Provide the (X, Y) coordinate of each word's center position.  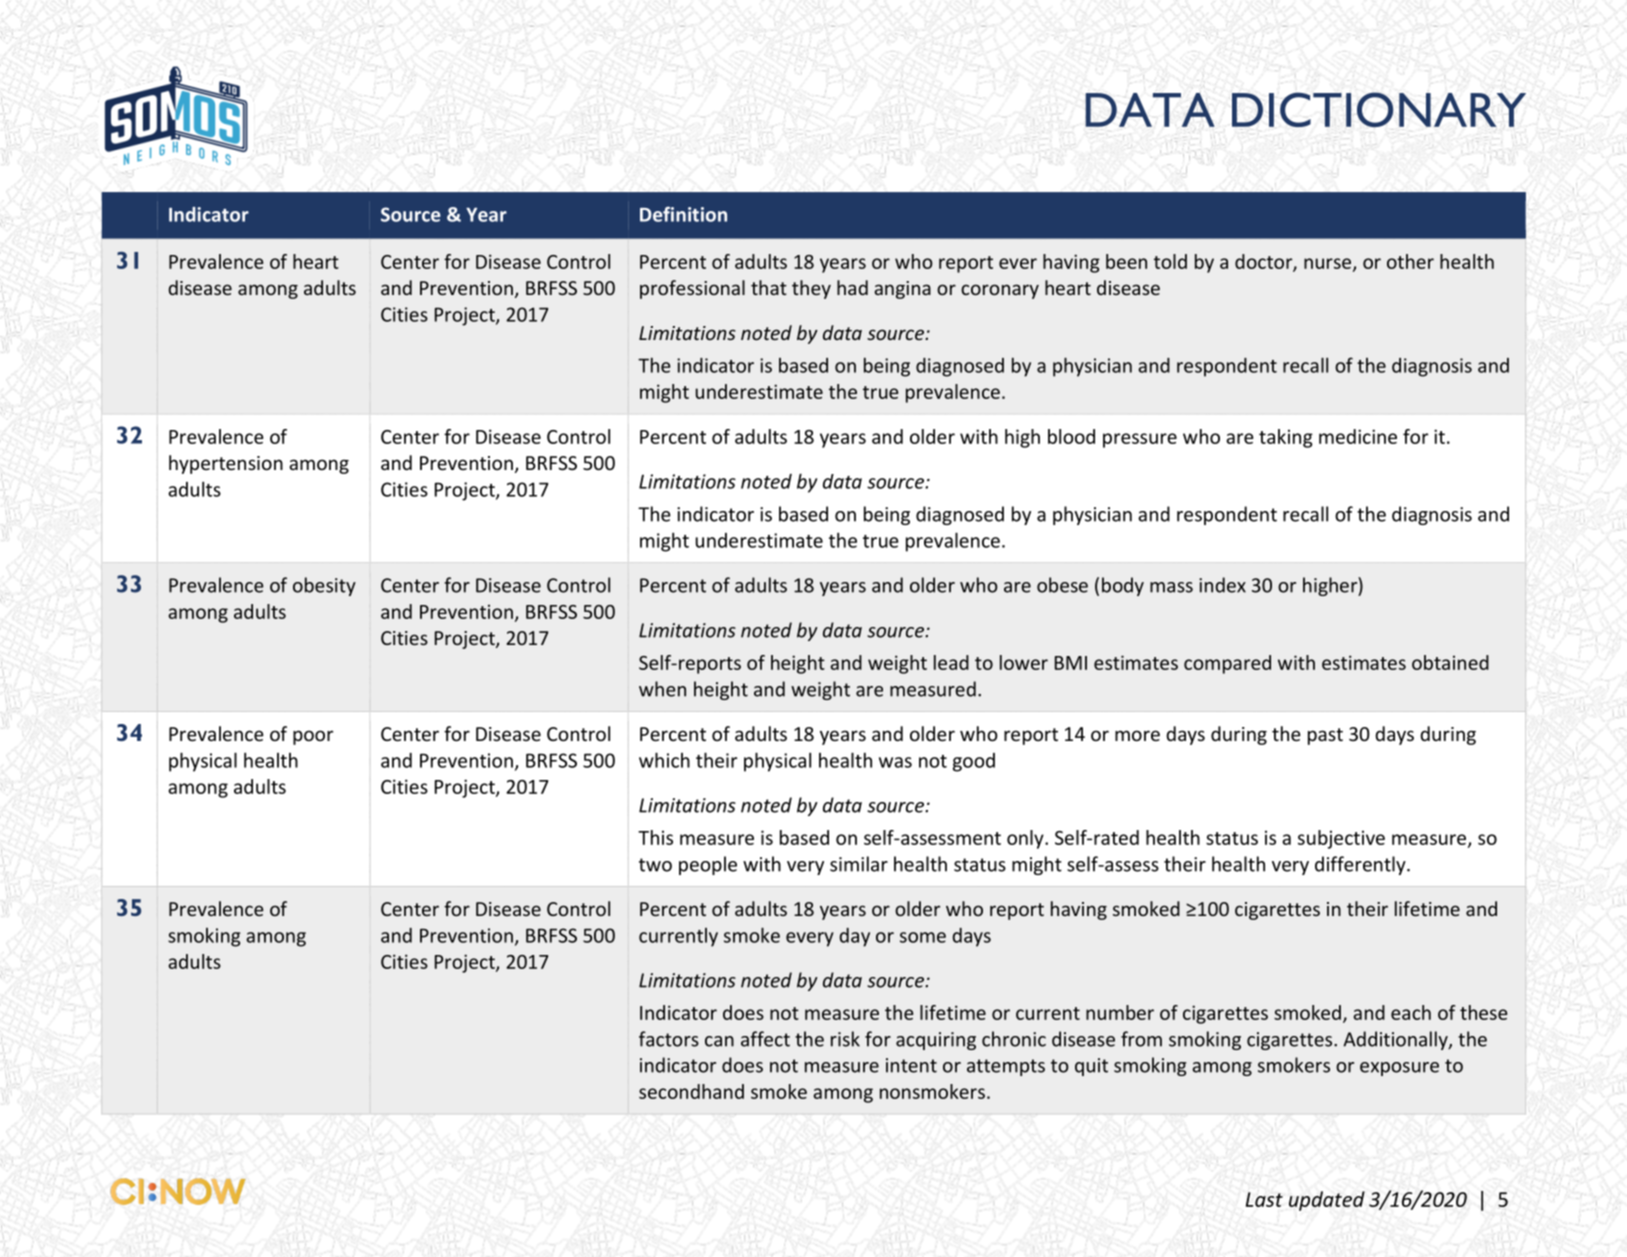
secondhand (691, 1091)
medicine (1358, 436)
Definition (683, 214)
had (852, 287)
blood (1071, 436)
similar (859, 864)
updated (1327, 1201)
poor (313, 737)
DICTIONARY (1379, 109)
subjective (1341, 839)
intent (911, 1065)
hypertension (226, 464)
